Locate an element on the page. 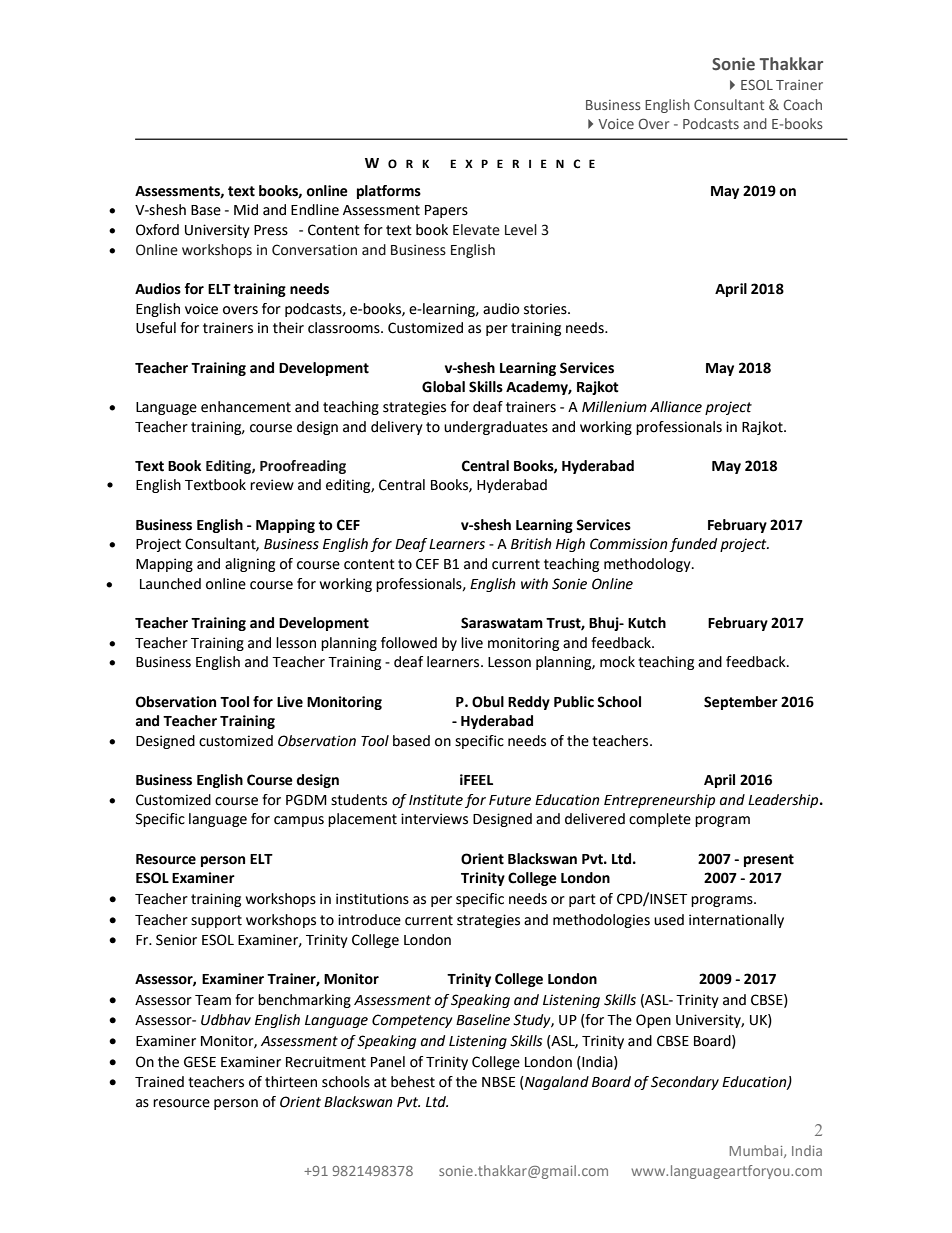  Papers is located at coordinates (446, 211).
